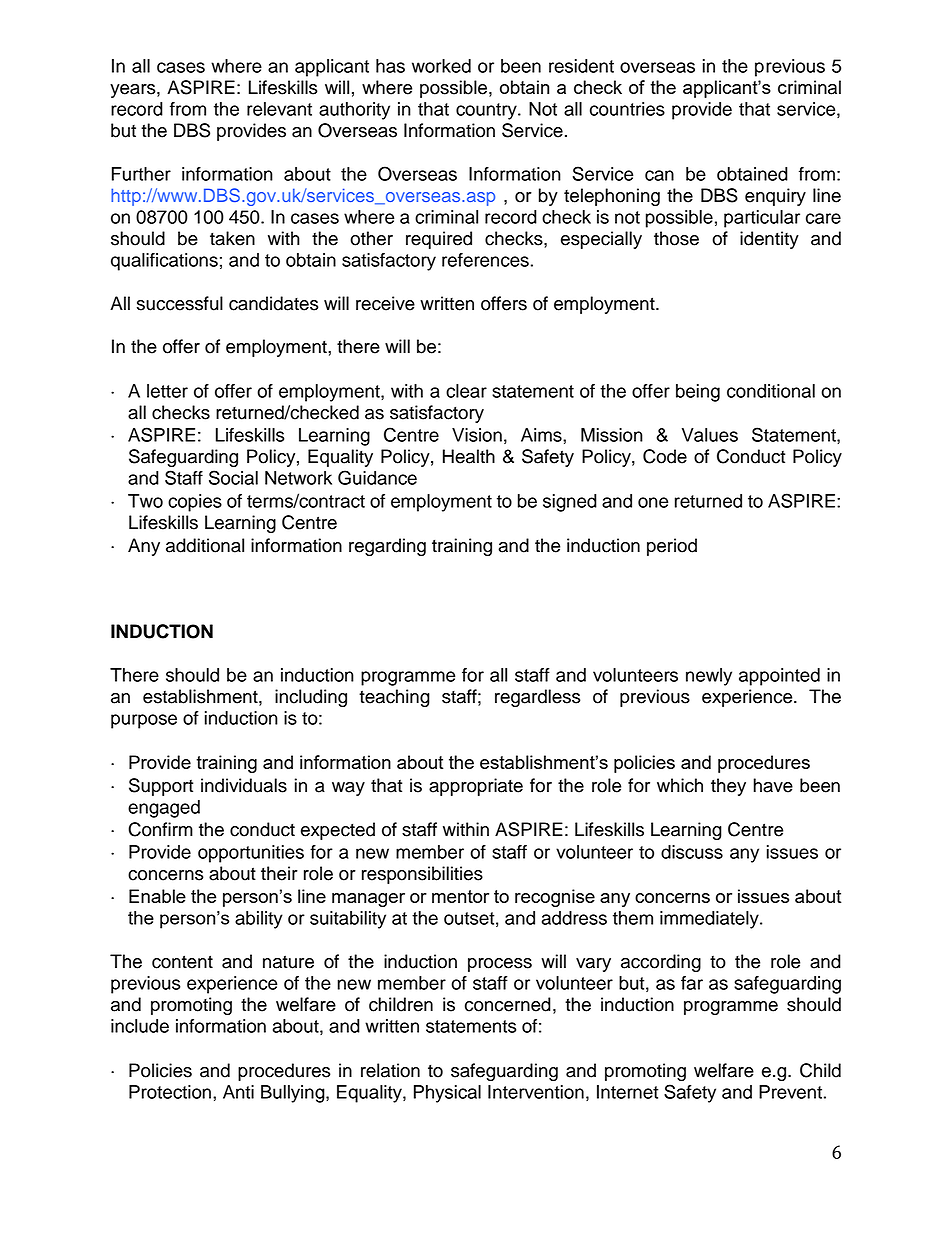  What do you see at coordinates (180, 303) in the document?
I see `successful` at bounding box center [180, 303].
